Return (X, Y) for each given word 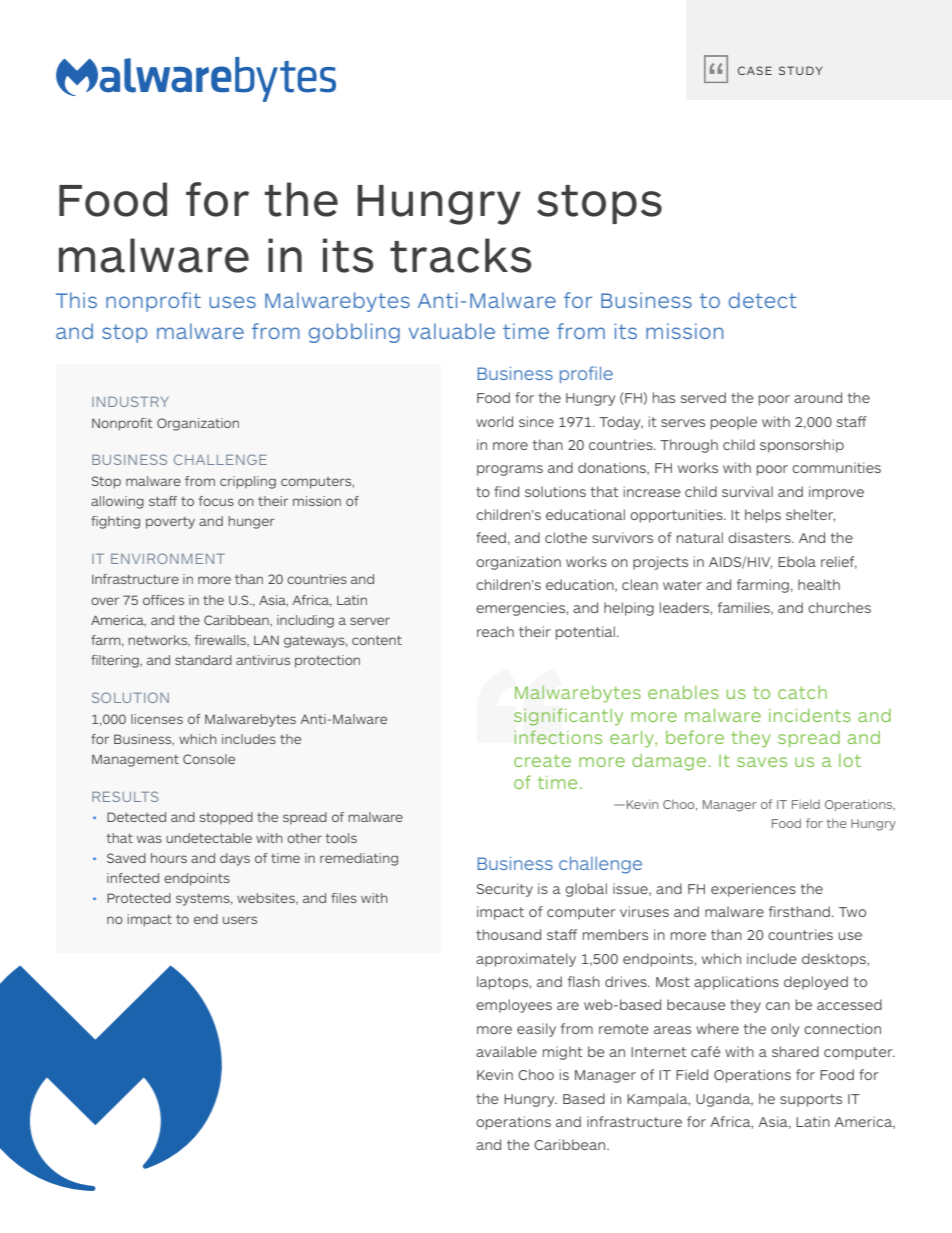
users (240, 920)
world (494, 421)
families (745, 608)
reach (495, 631)
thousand (508, 934)
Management (135, 760)
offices (163, 600)
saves (762, 762)
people (734, 423)
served (703, 397)
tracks (461, 255)
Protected (139, 898)
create (542, 761)
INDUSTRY (130, 401)
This (76, 300)
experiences (753, 890)
